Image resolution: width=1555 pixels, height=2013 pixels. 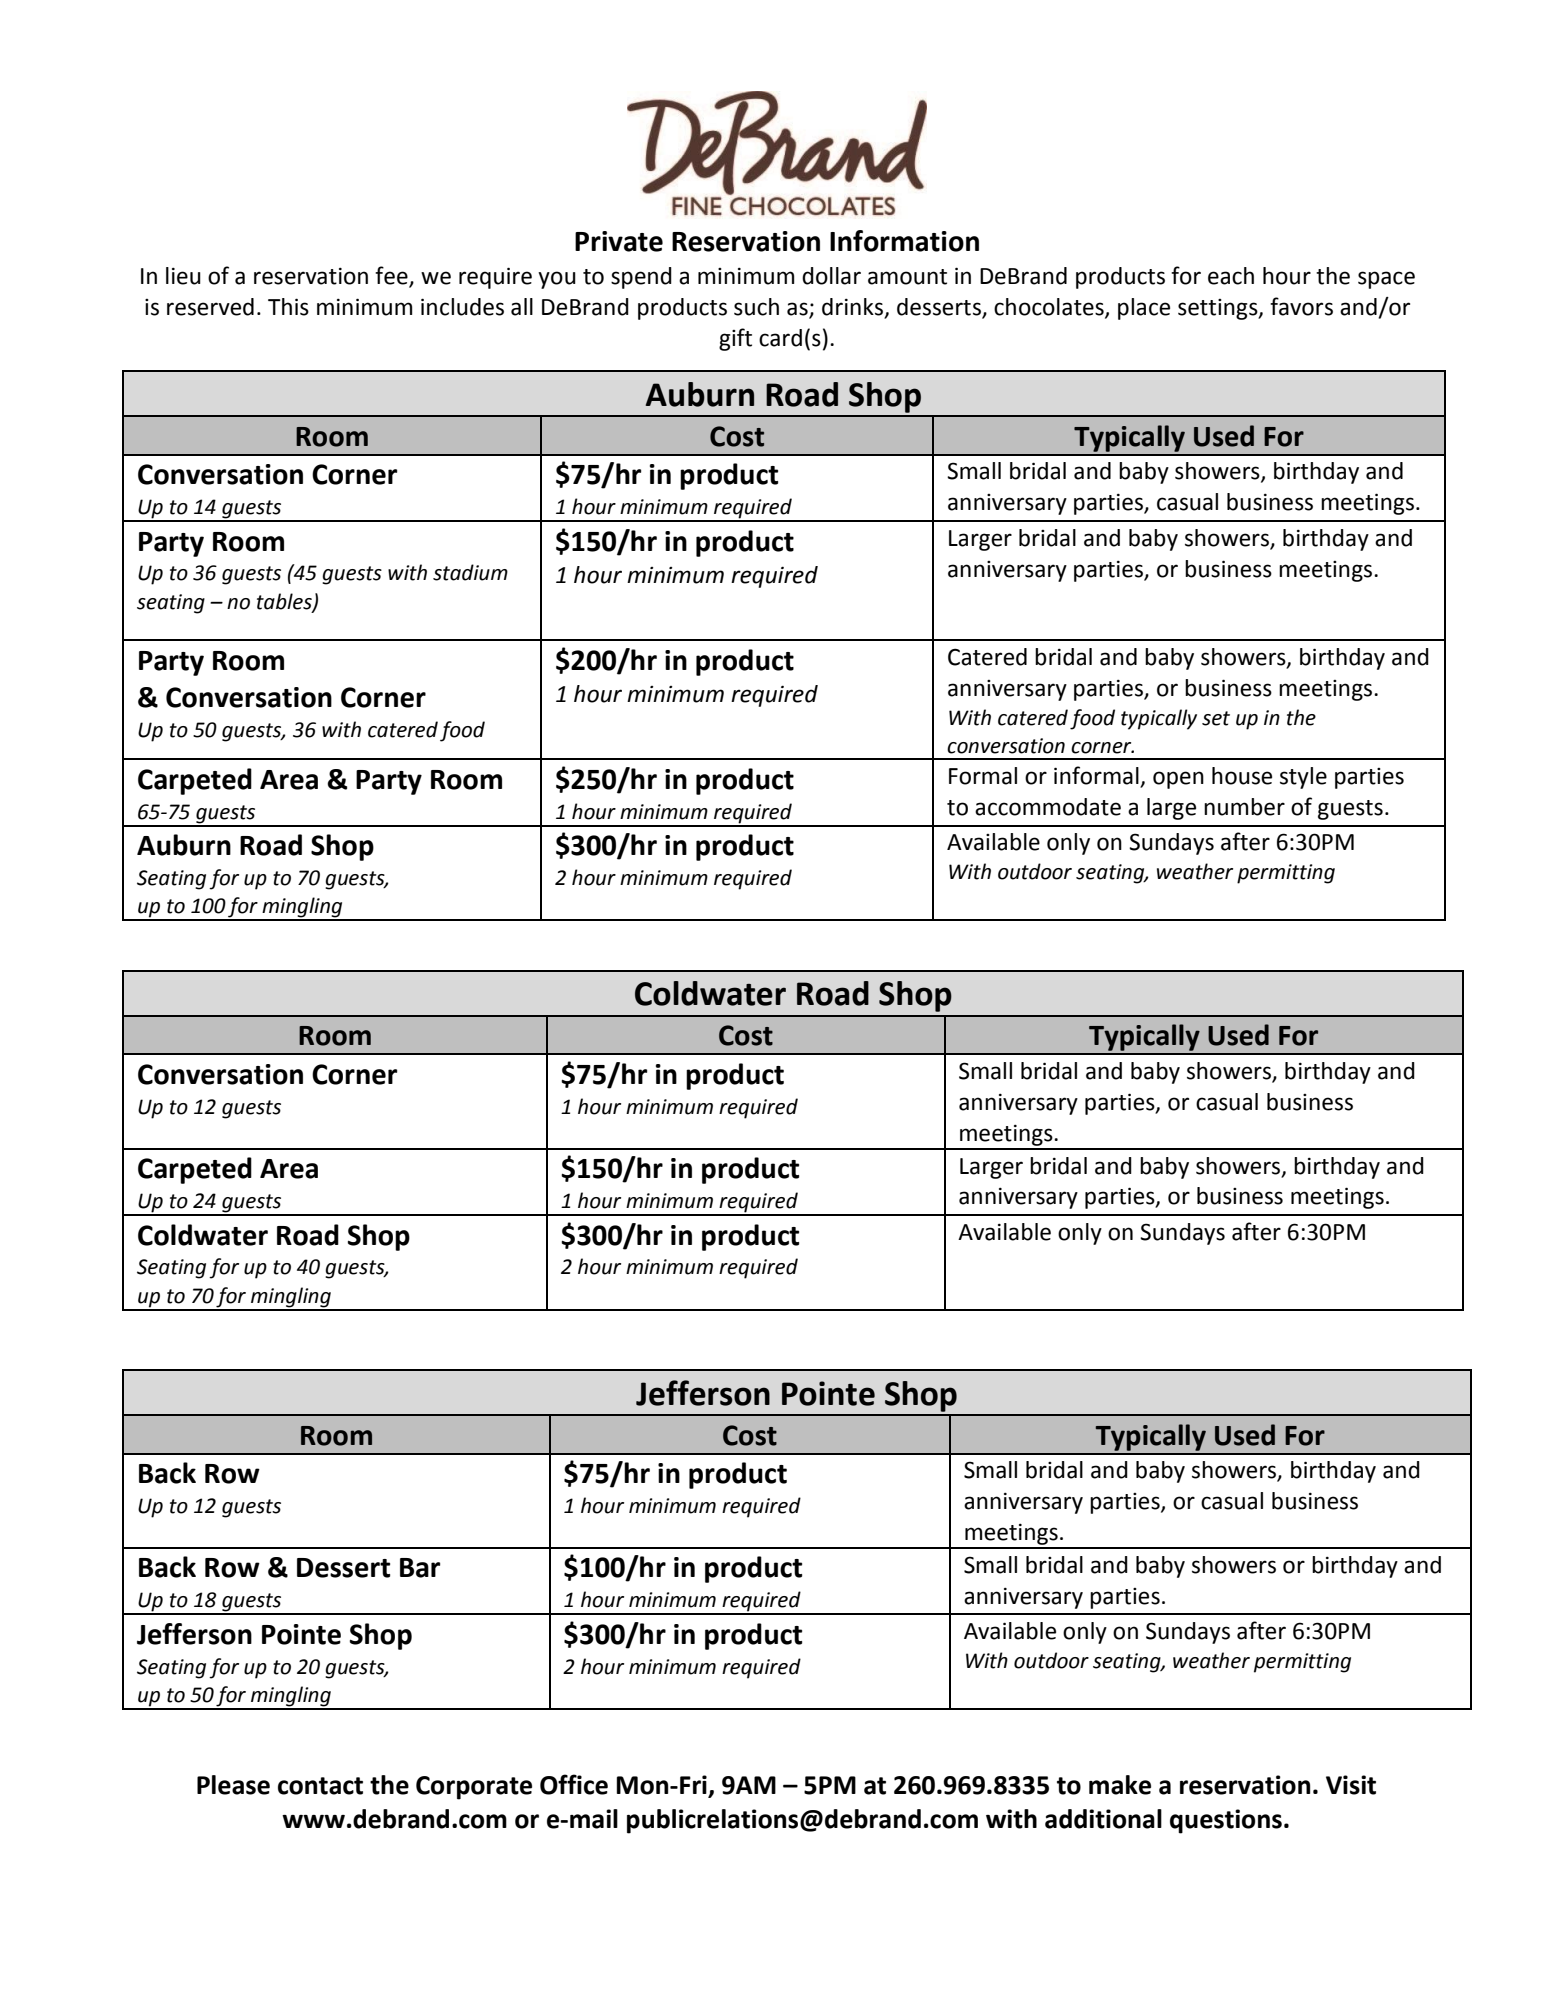 What do you see at coordinates (756, 307) in the page?
I see `such` at bounding box center [756, 307].
